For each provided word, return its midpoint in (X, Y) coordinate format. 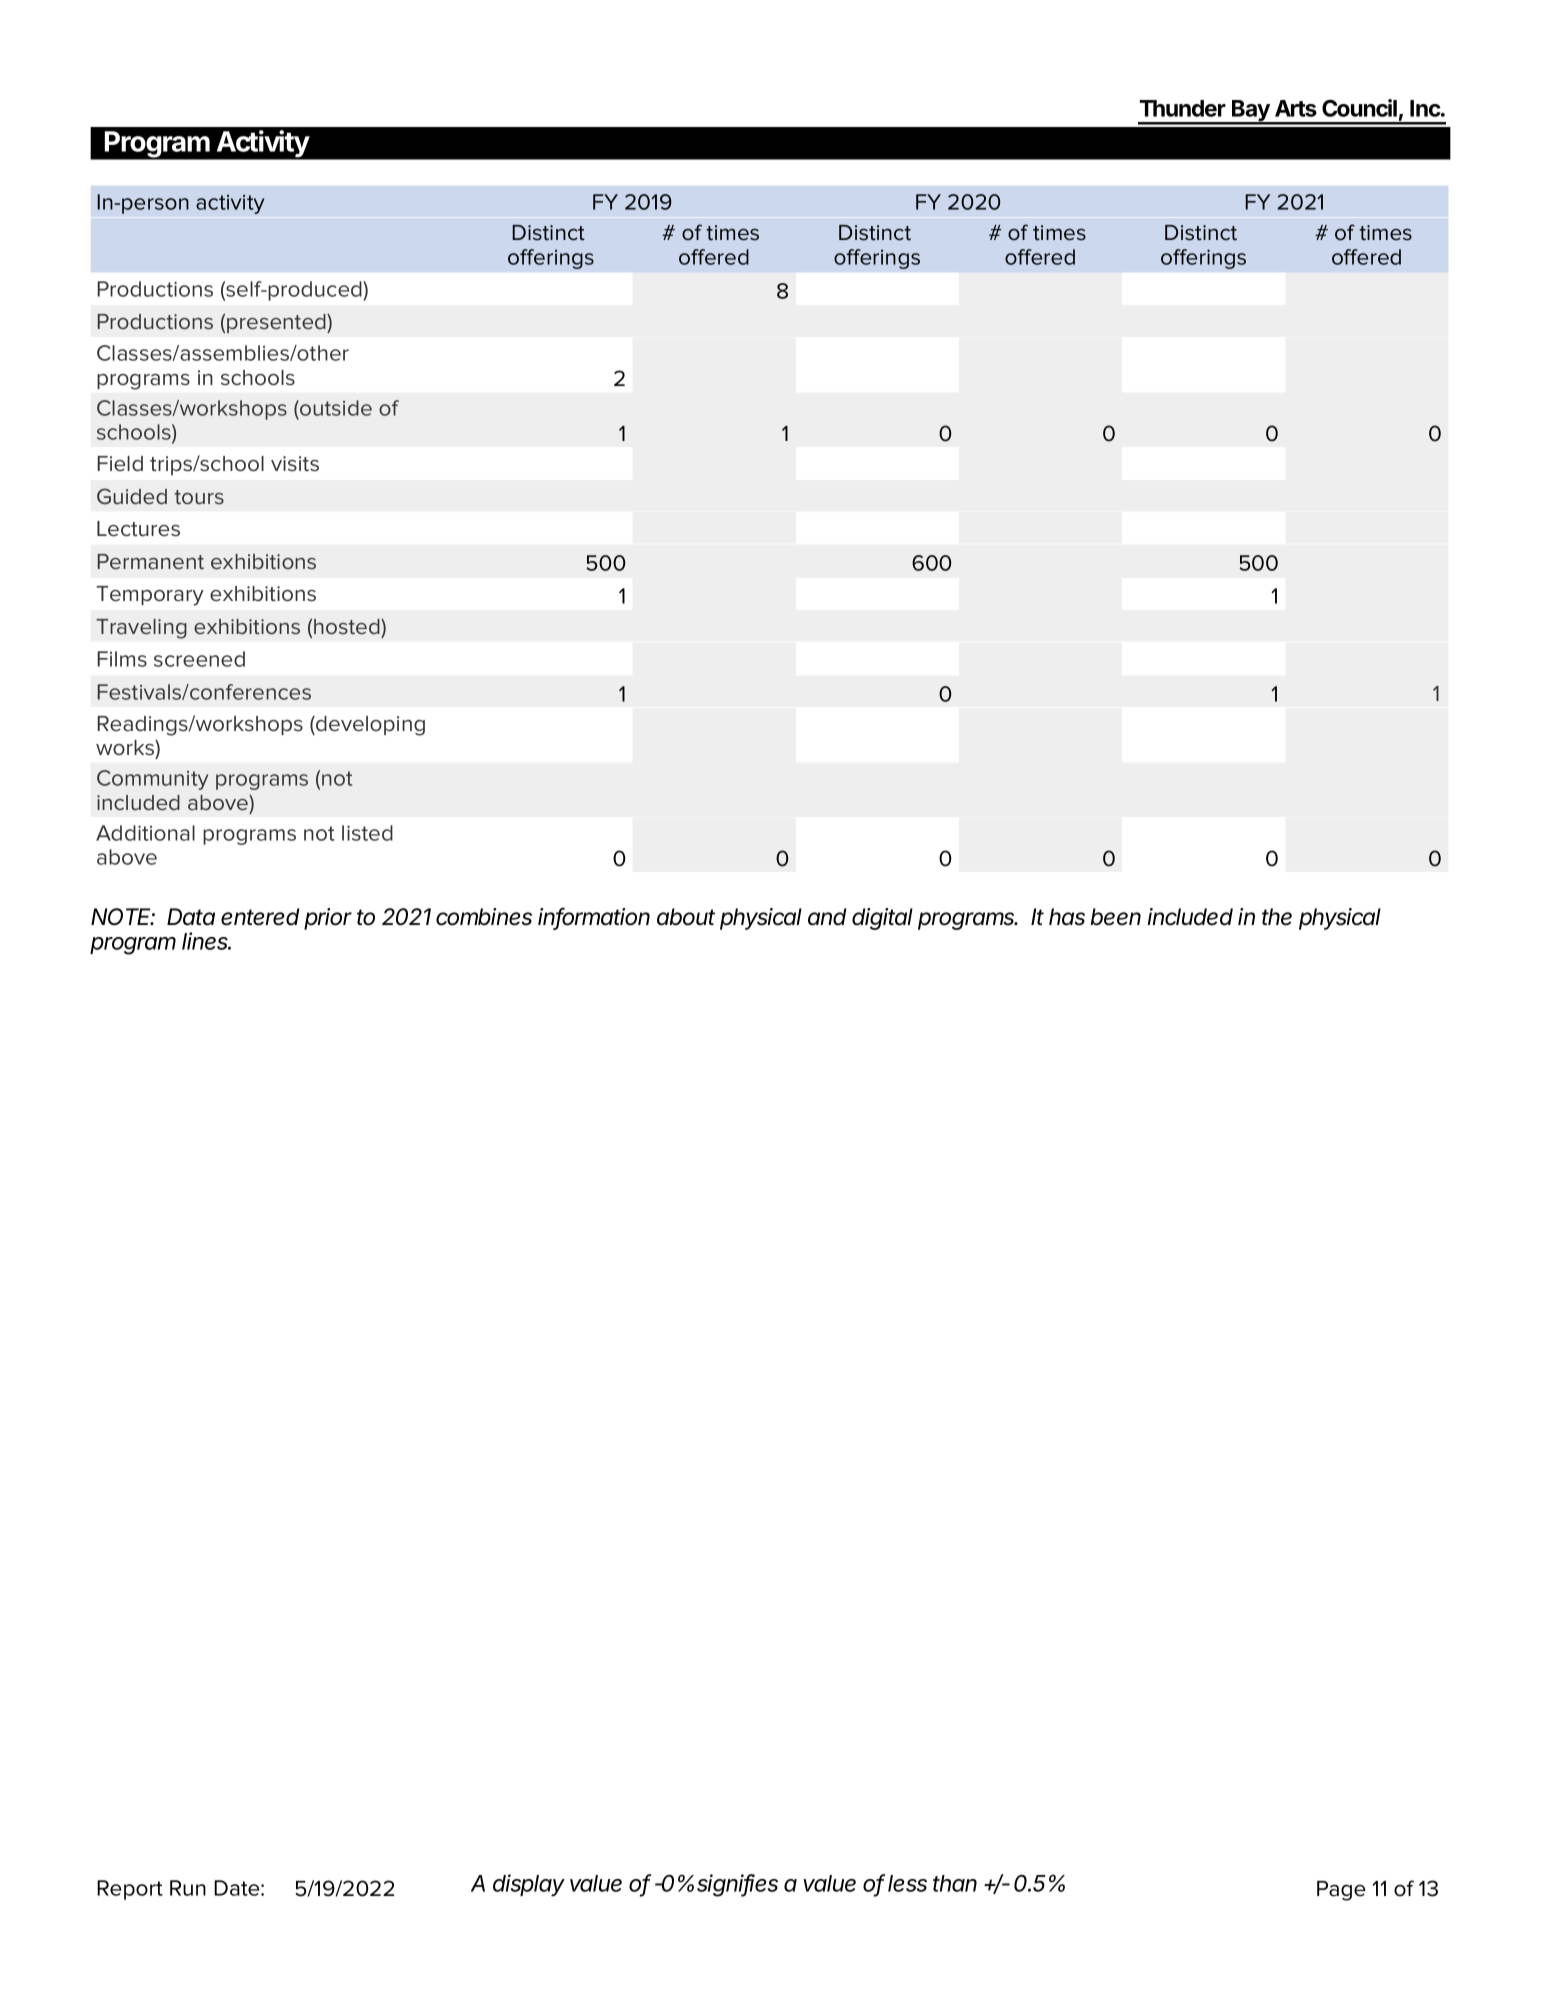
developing (369, 726)
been (1115, 917)
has (1067, 917)
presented (277, 323)
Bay (1251, 112)
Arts (1296, 108)
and (827, 917)
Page (1341, 1891)
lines (206, 941)
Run (188, 1888)
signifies (737, 1885)
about (686, 917)
